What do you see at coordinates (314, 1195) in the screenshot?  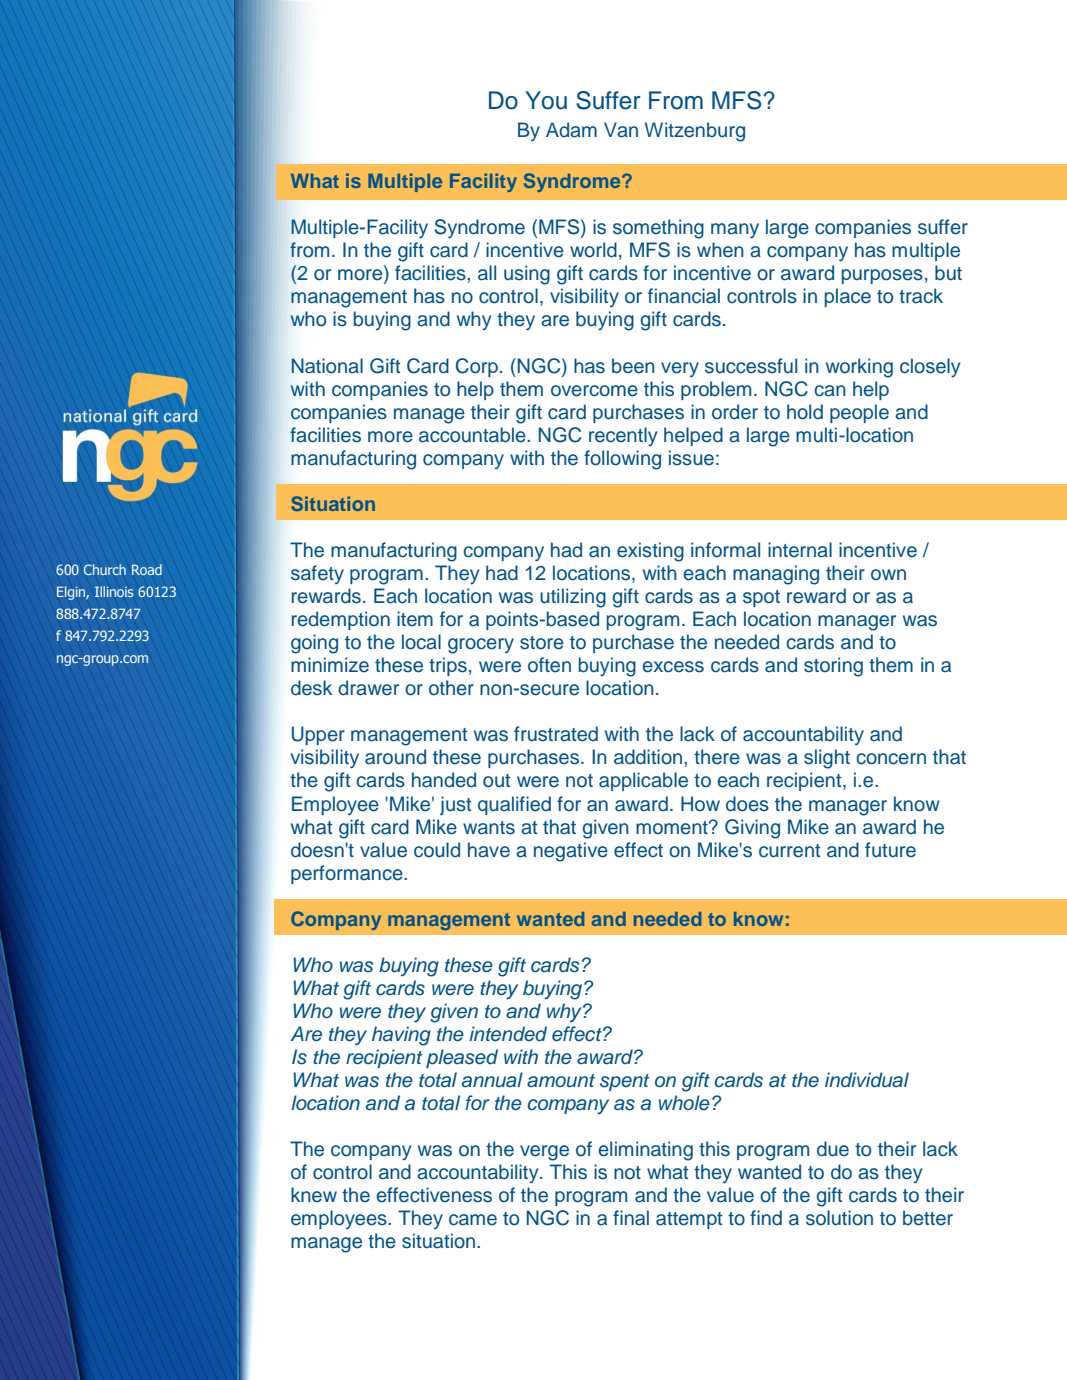 I see `knew` at bounding box center [314, 1195].
